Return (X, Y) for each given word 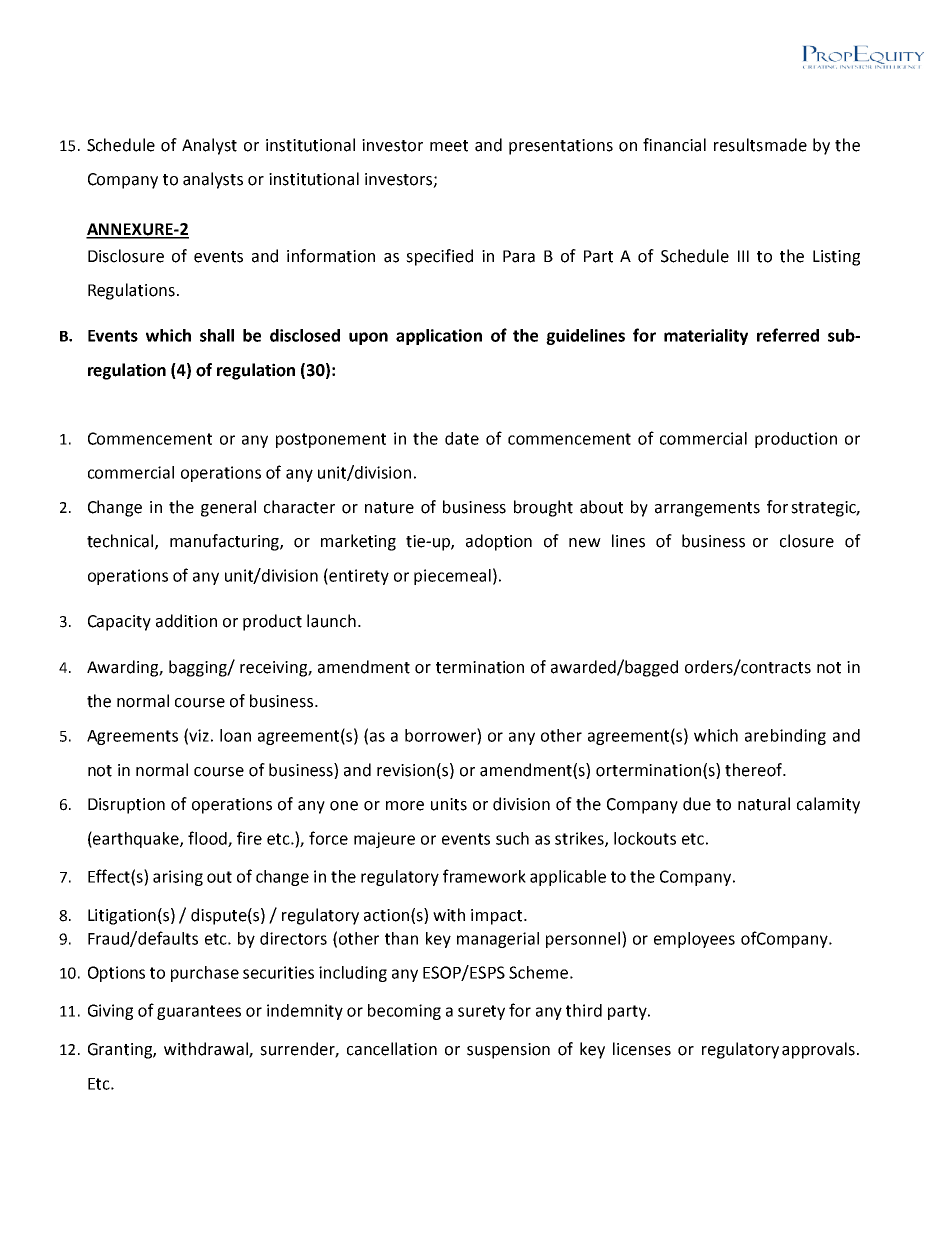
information (331, 256)
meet (449, 146)
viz (199, 735)
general (228, 508)
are (756, 737)
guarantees (199, 1012)
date (462, 438)
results (738, 145)
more (405, 806)
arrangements (707, 509)
